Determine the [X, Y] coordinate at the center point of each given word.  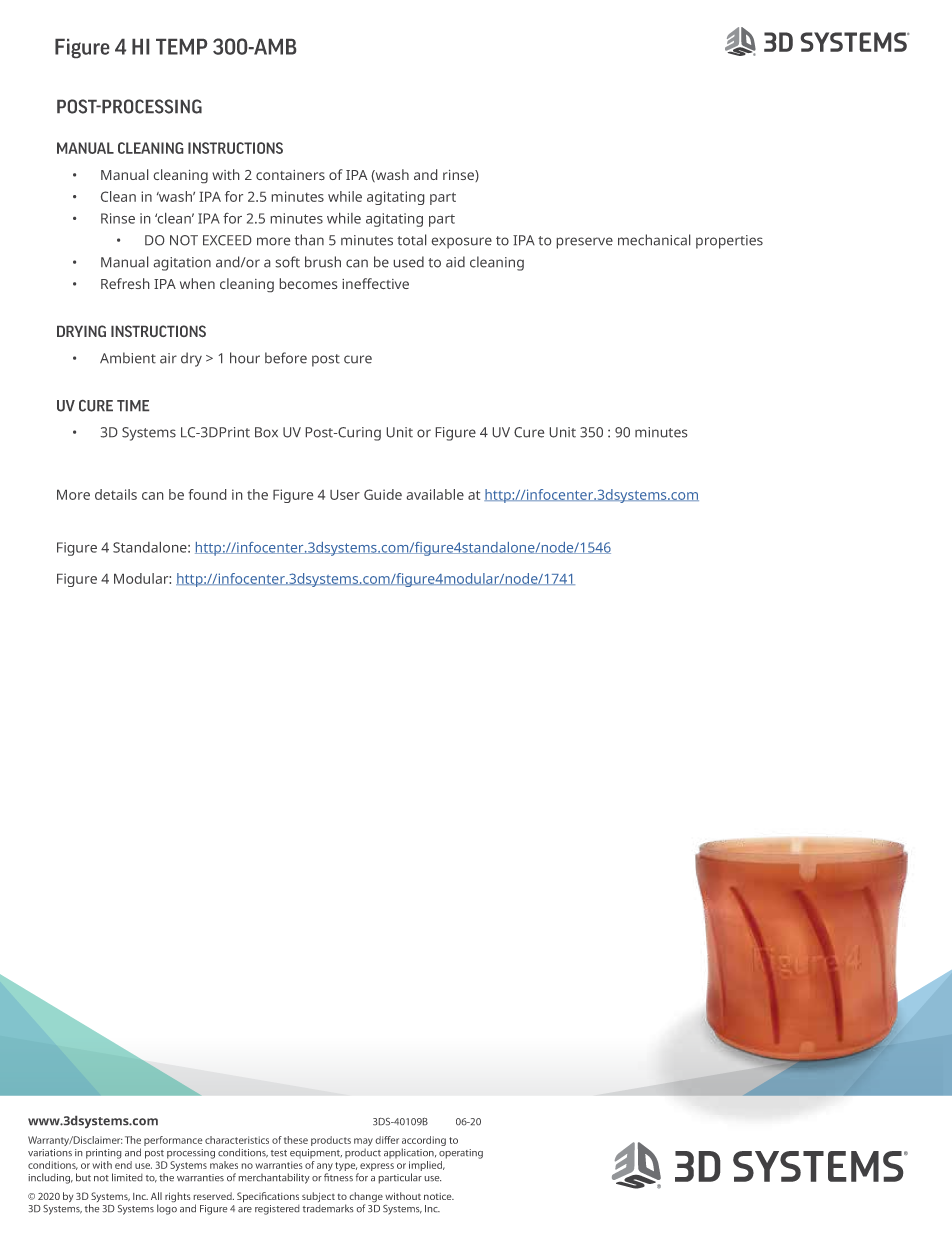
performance [173, 1141]
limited [127, 1177]
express [377, 1167]
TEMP [181, 47]
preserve [585, 243]
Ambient [128, 358]
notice [439, 1196]
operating [461, 1154]
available [435, 494]
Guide [383, 494]
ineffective [375, 283]
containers [290, 175]
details [116, 494]
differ [387, 1140]
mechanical [654, 240]
